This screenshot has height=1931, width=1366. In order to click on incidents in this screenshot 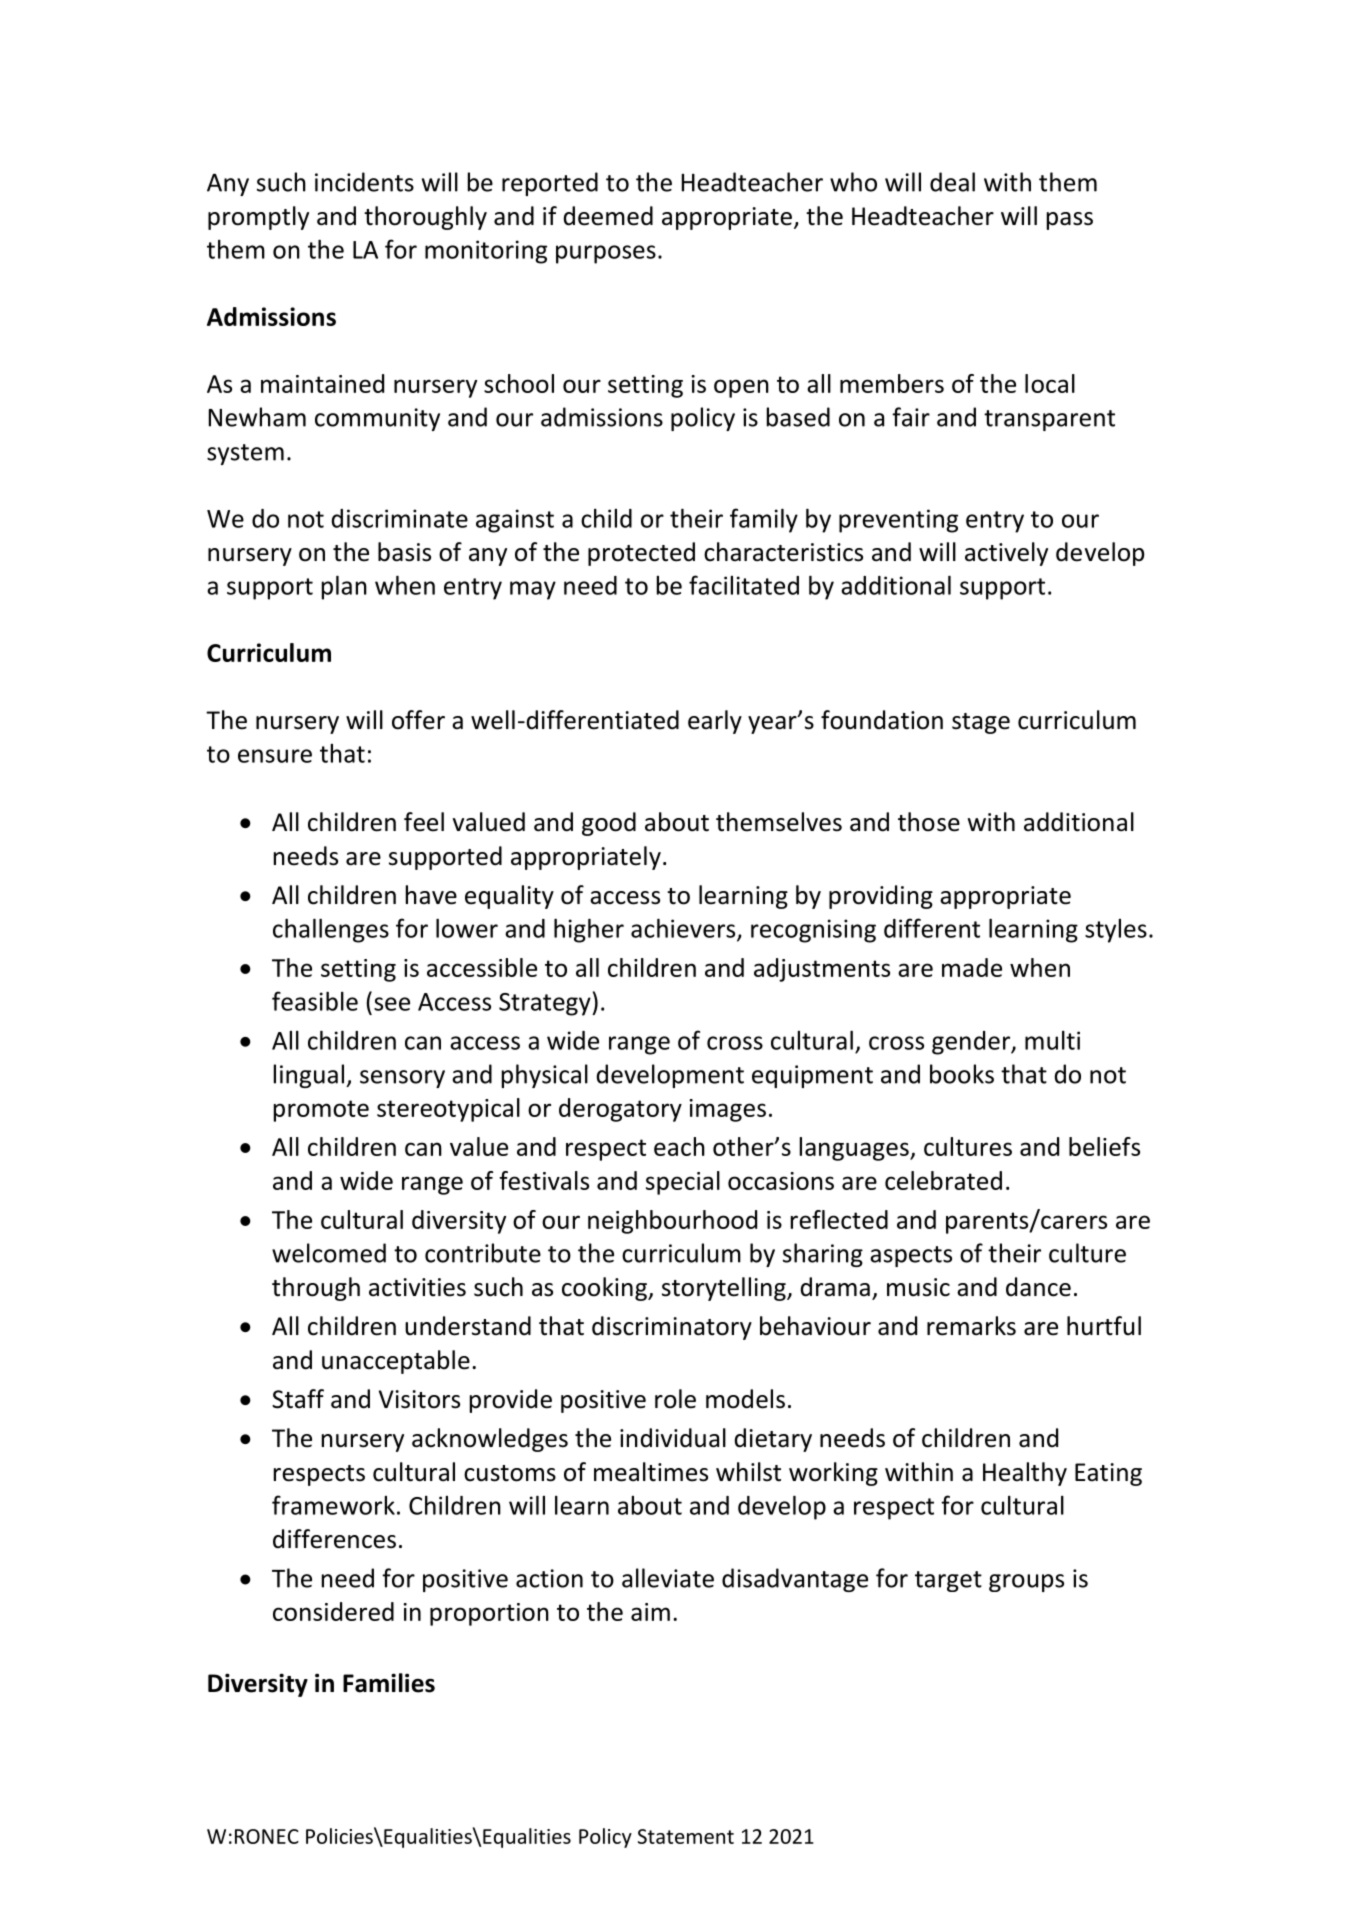, I will do `click(364, 182)`.
